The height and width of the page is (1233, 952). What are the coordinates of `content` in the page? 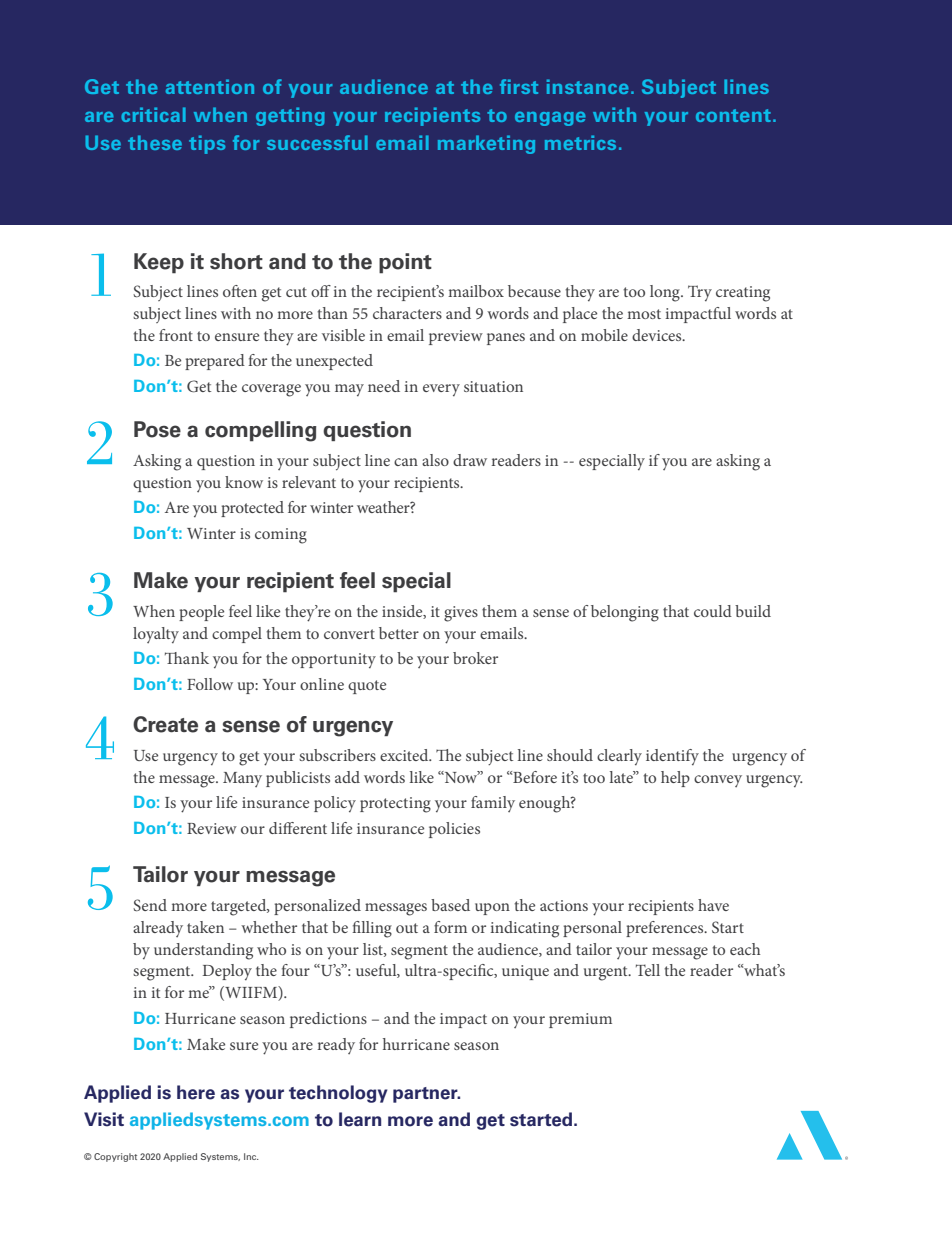 It's located at (733, 115).
